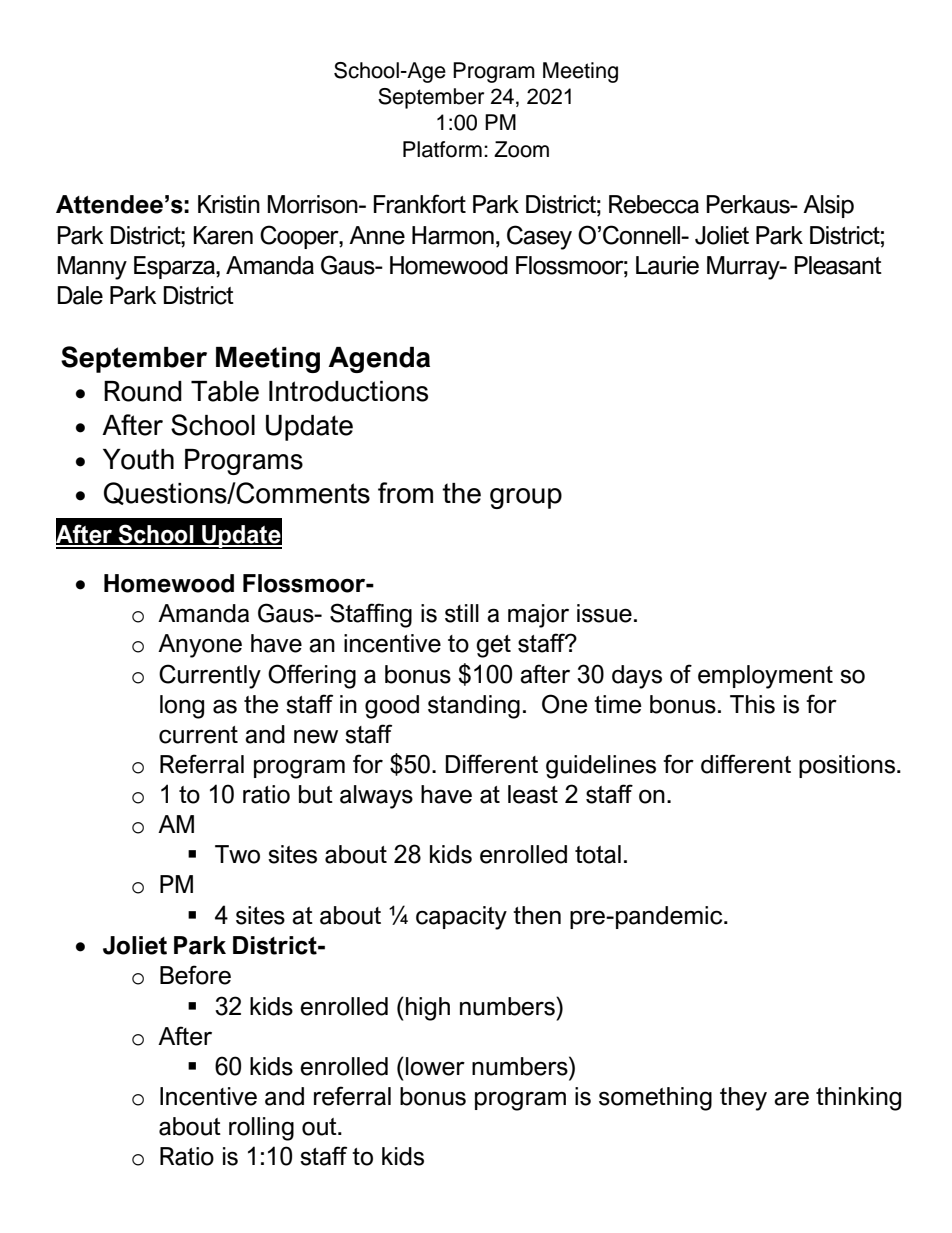 The width and height of the screenshot is (952, 1233). Describe the element at coordinates (261, 1129) in the screenshot. I see `rolling` at that location.
